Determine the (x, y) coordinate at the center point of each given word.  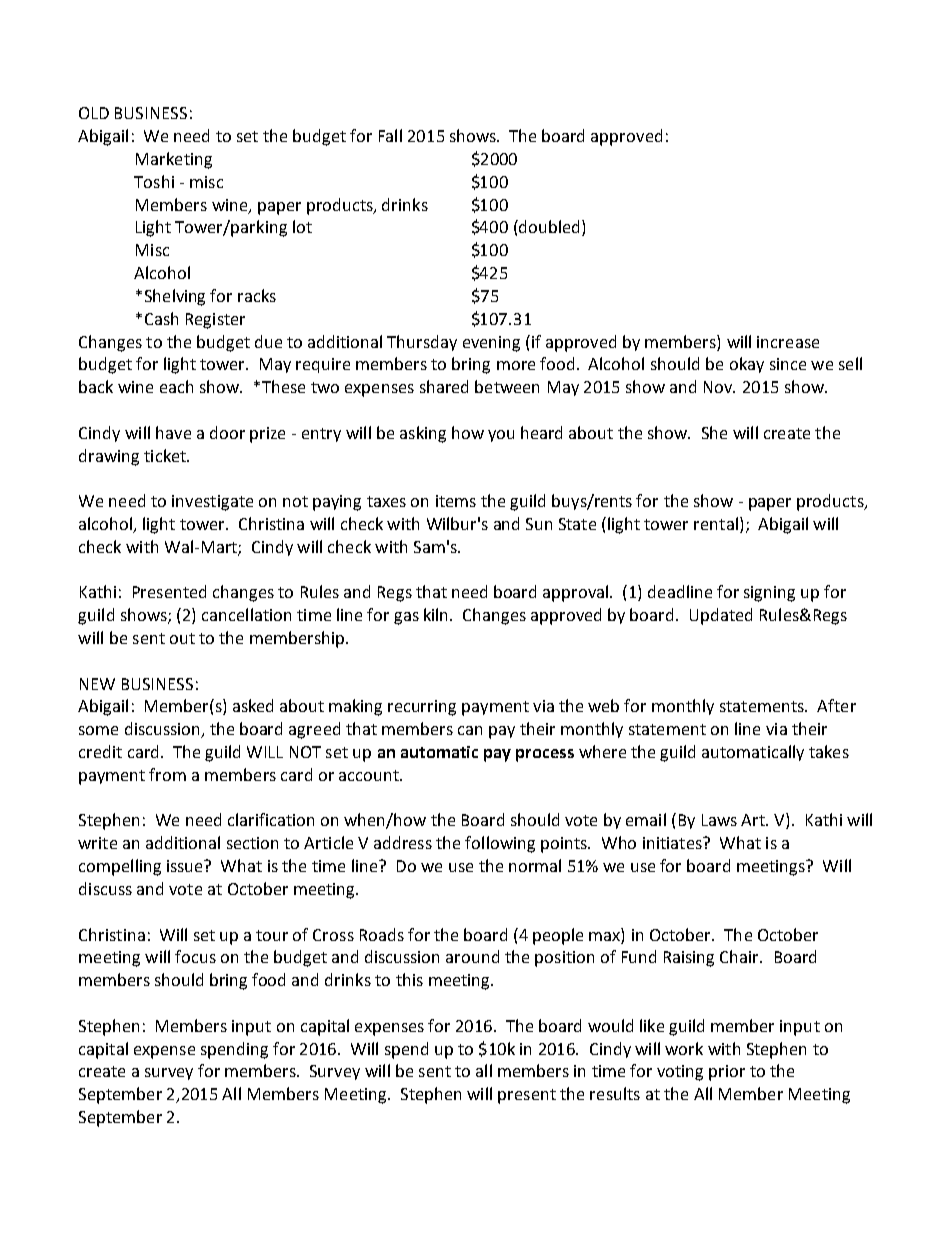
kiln (437, 614)
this (409, 979)
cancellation (246, 614)
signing (769, 594)
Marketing (174, 160)
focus (195, 956)
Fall (390, 135)
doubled (548, 226)
